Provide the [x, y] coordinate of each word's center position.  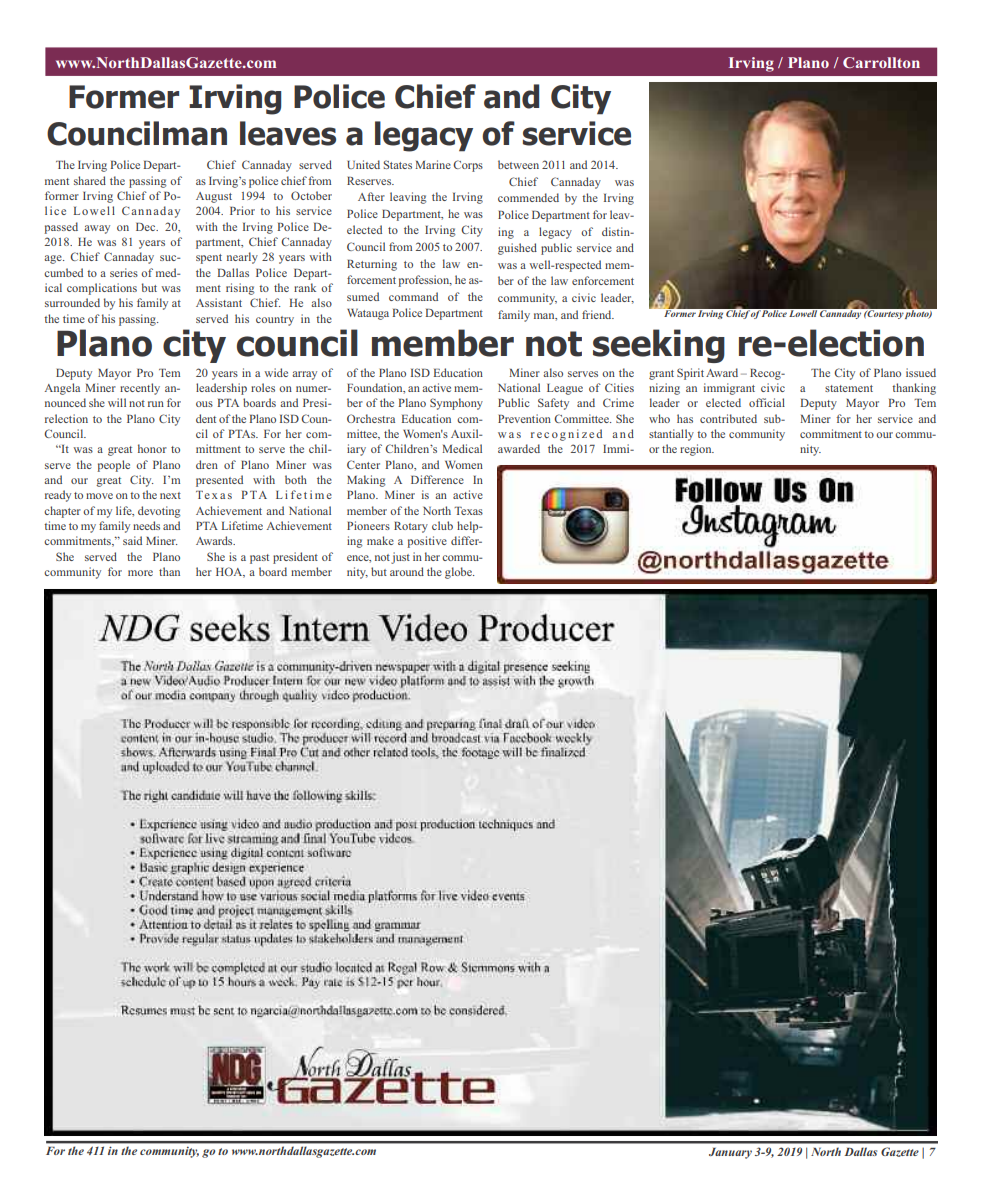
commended [528, 197]
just [400, 558]
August [214, 197]
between [518, 164]
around [407, 571]
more [140, 573]
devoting [159, 512]
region [697, 450]
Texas [468, 511]
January [730, 1153]
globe [459, 573]
